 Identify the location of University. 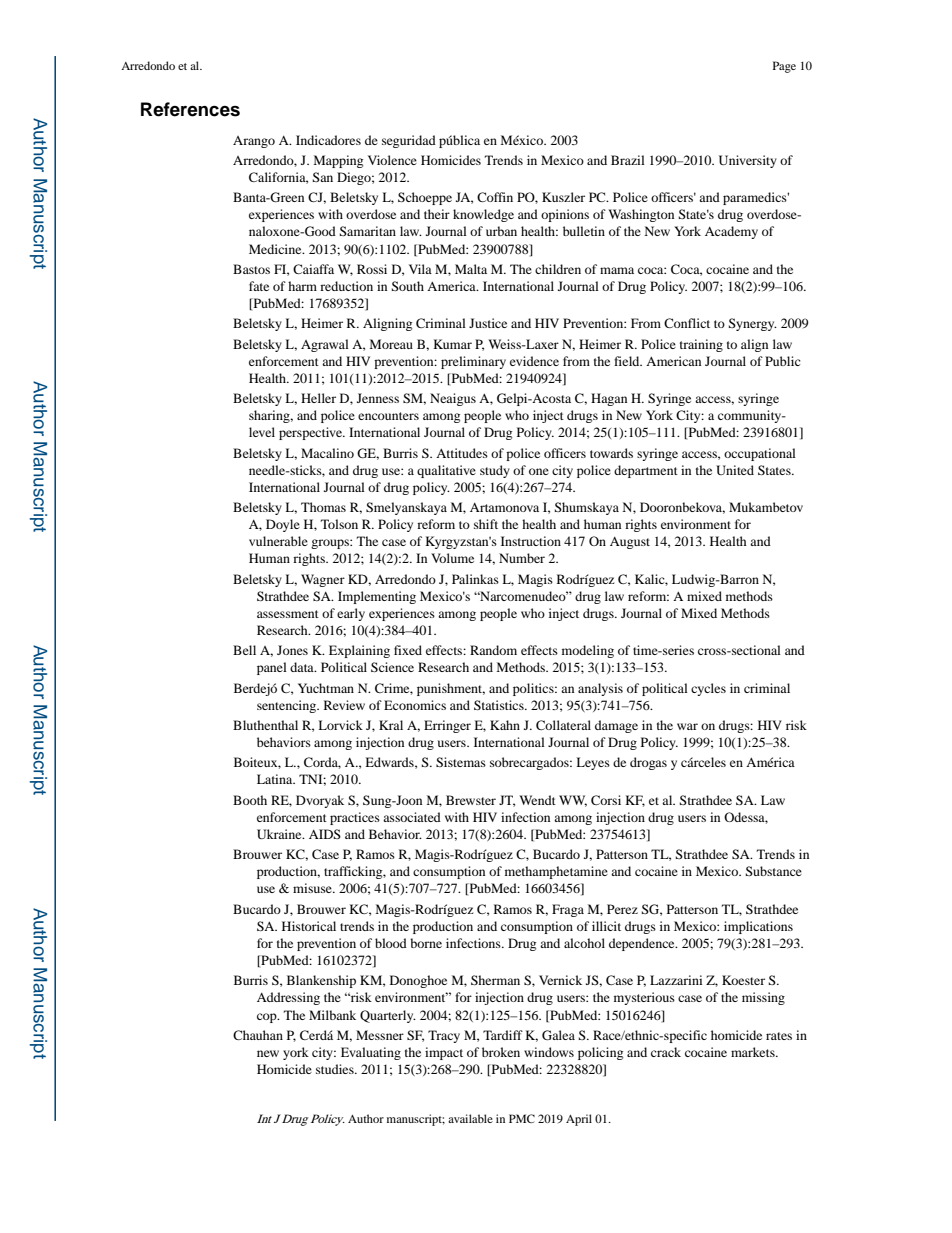
(748, 161).
